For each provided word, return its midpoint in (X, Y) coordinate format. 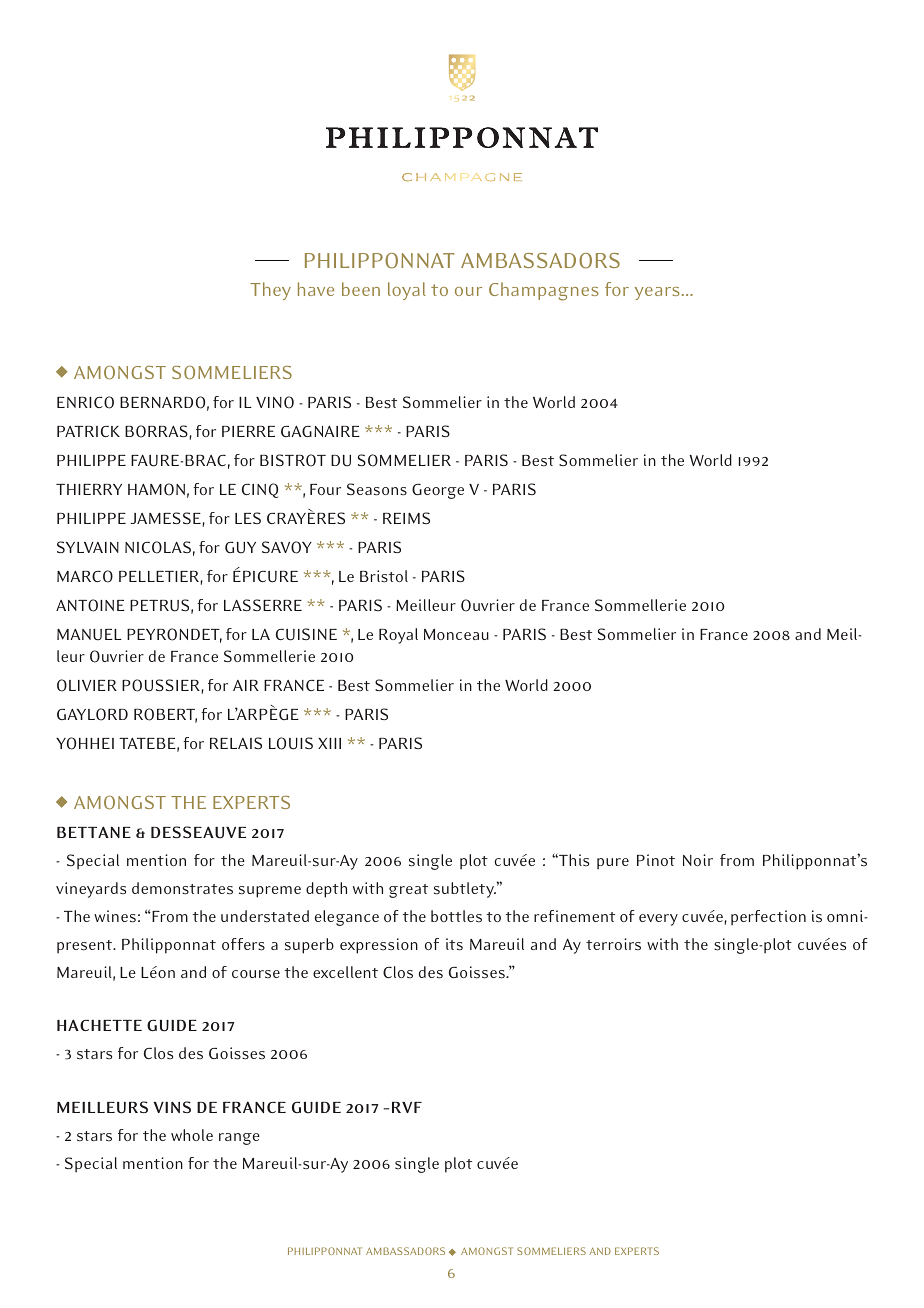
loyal (407, 291)
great (408, 891)
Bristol (384, 576)
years (657, 293)
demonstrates (182, 888)
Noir (698, 860)
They (270, 291)
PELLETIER (159, 576)
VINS (172, 1107)
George (438, 491)
